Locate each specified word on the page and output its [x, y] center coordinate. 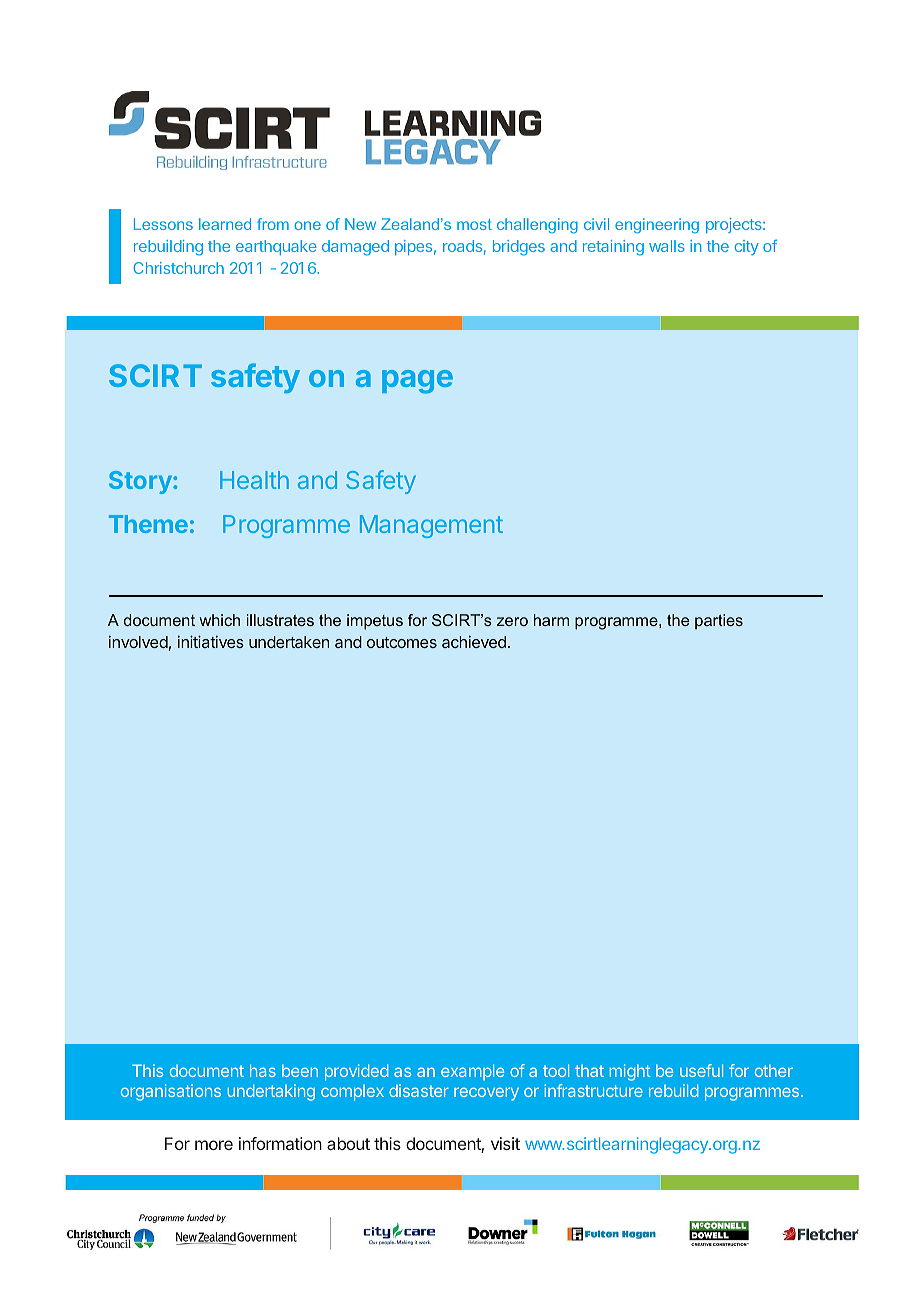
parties [719, 621]
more [214, 1145]
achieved [474, 641]
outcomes [402, 642]
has [263, 1070]
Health [254, 480]
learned [225, 224]
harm [551, 620]
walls [667, 246]
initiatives [211, 641]
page [417, 382]
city [747, 247]
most [474, 224]
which [220, 620]
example [472, 1072]
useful [701, 1070]
